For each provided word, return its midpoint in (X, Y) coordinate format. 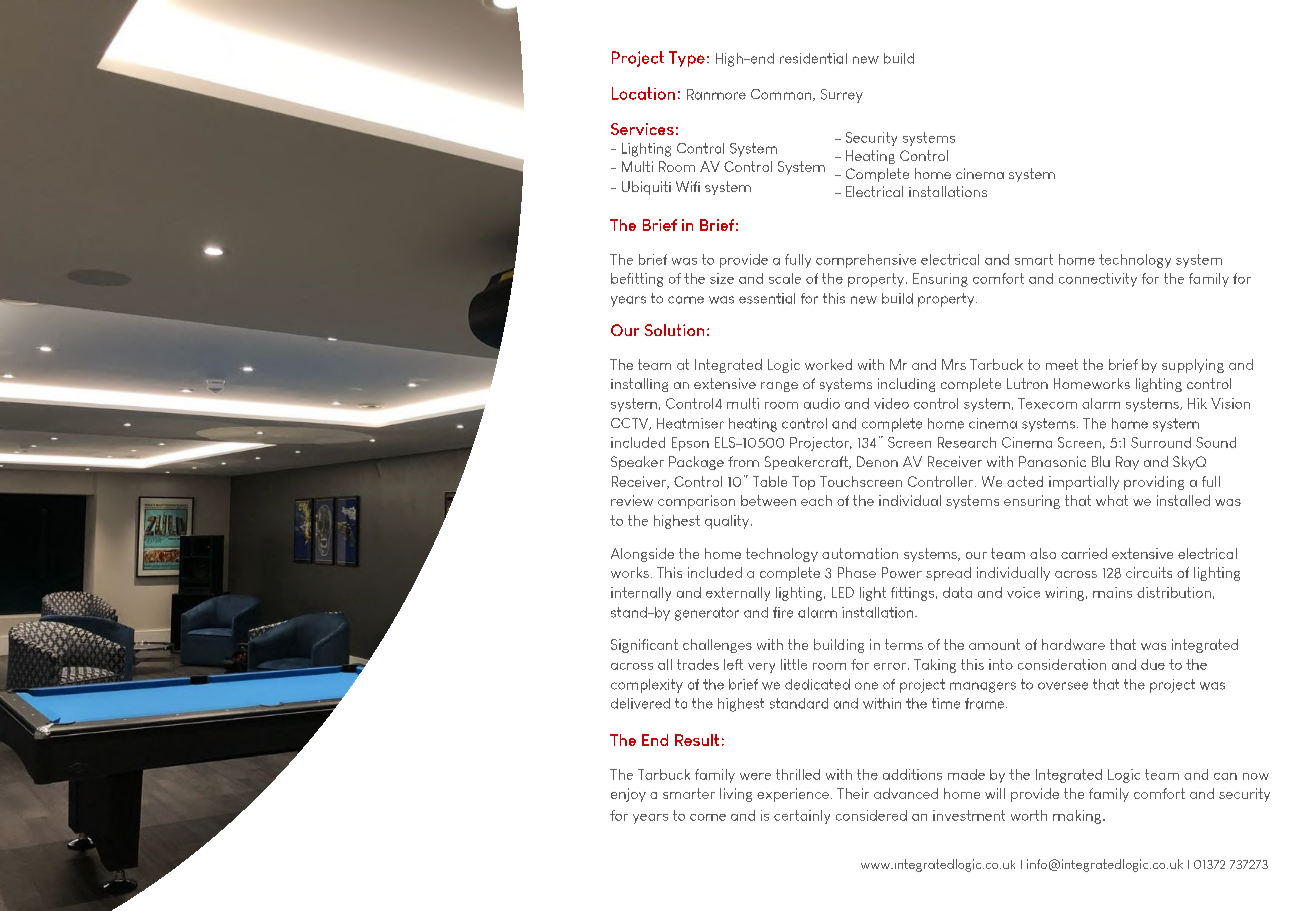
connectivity (1098, 280)
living (736, 795)
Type (687, 59)
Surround (1161, 442)
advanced (906, 793)
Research (967, 442)
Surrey (842, 96)
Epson (690, 444)
